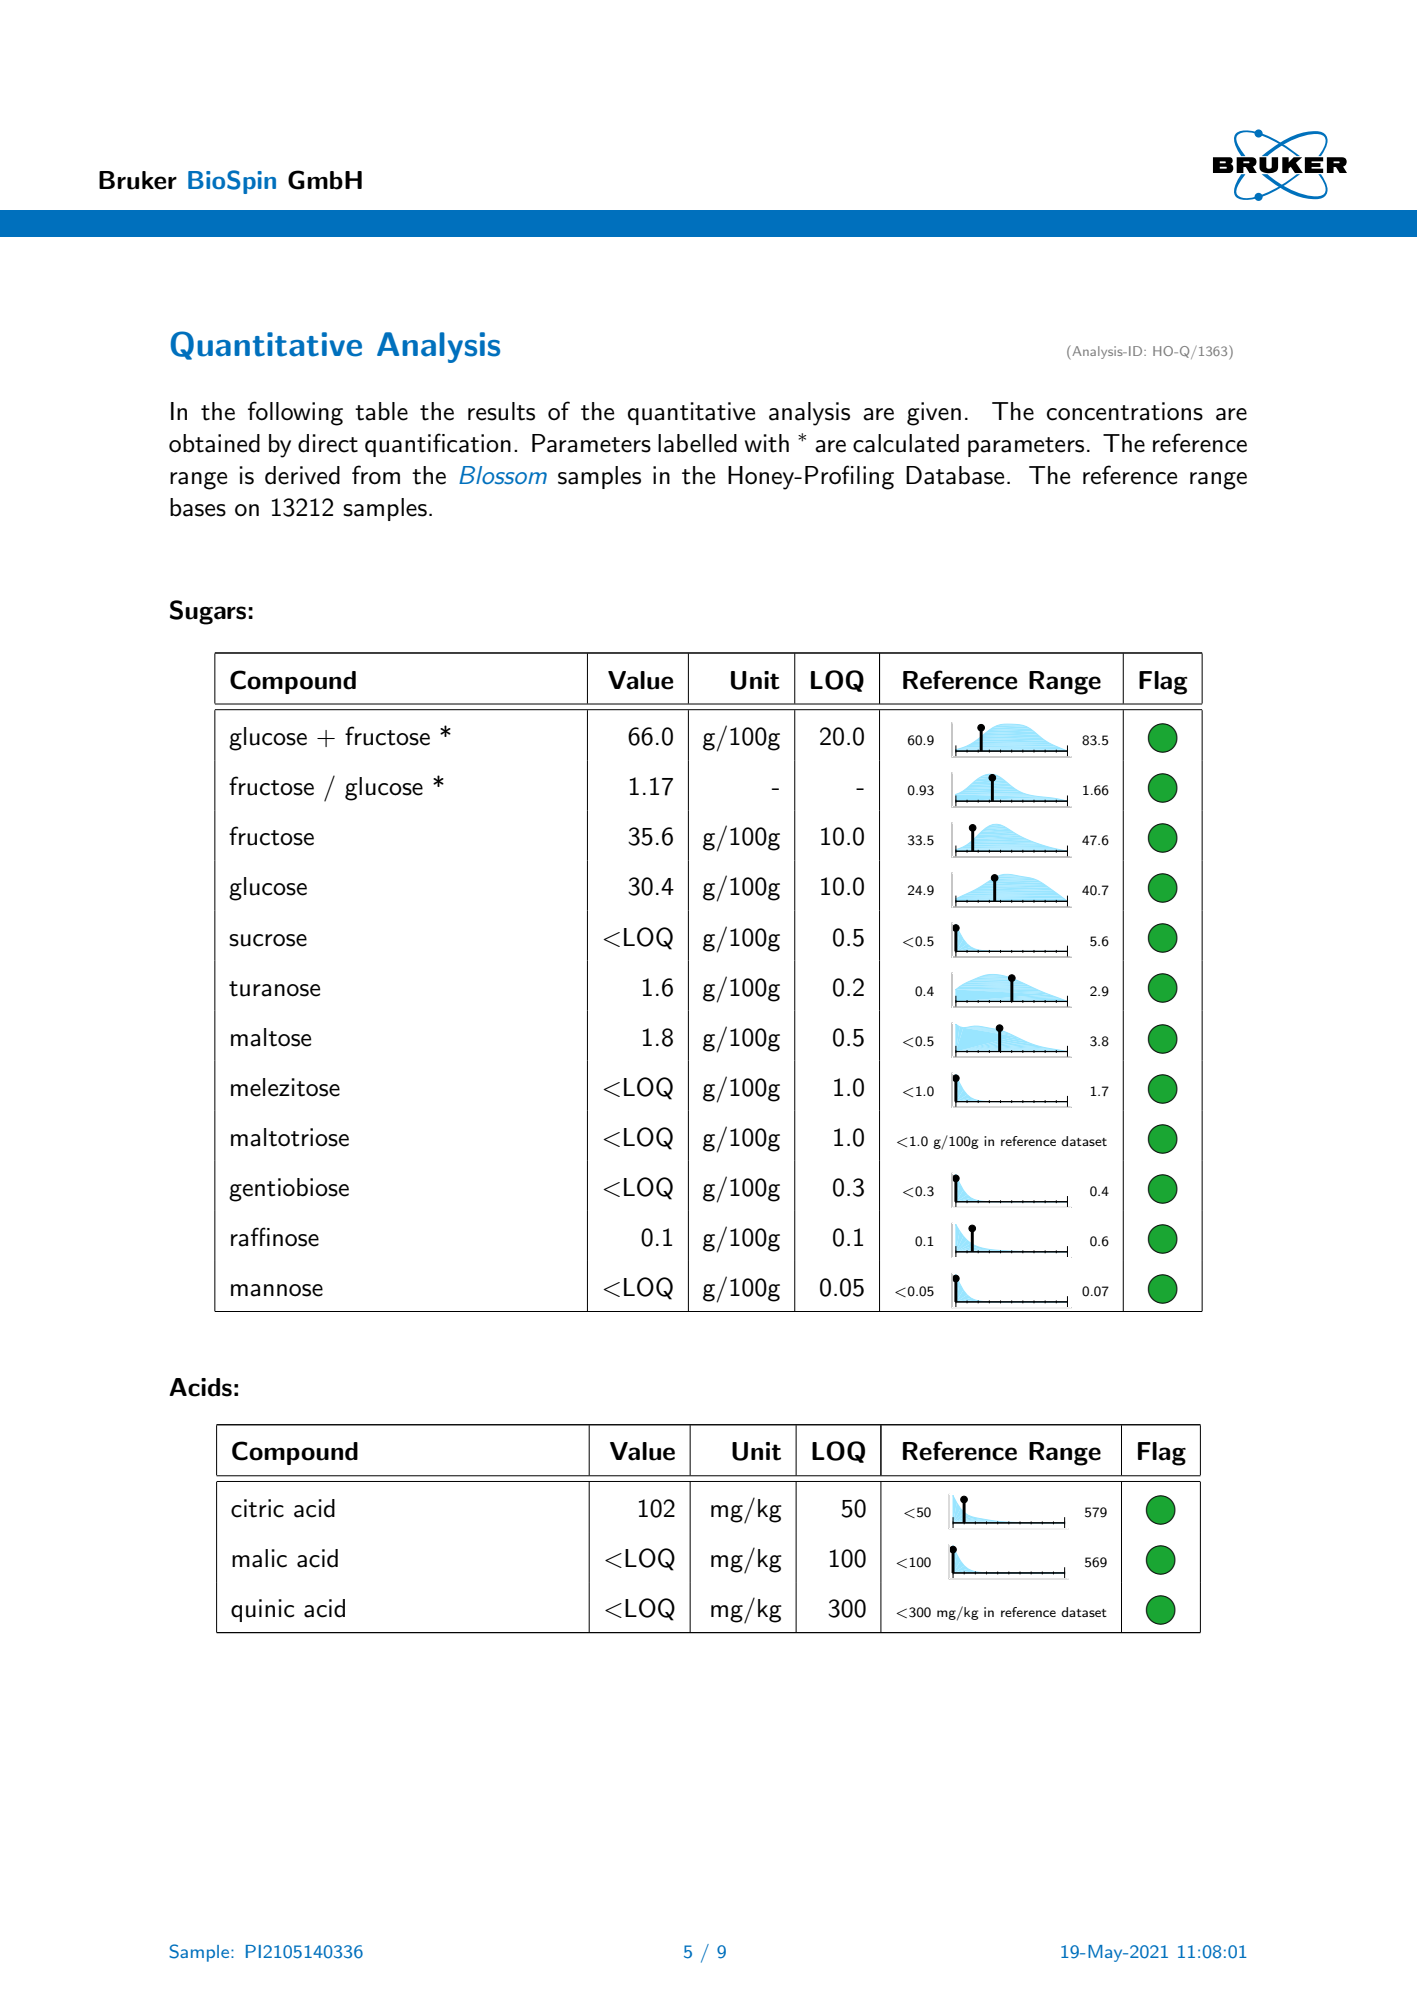 This screenshot has width=1417, height=2004. I want to click on Sugars, so click(209, 612).
